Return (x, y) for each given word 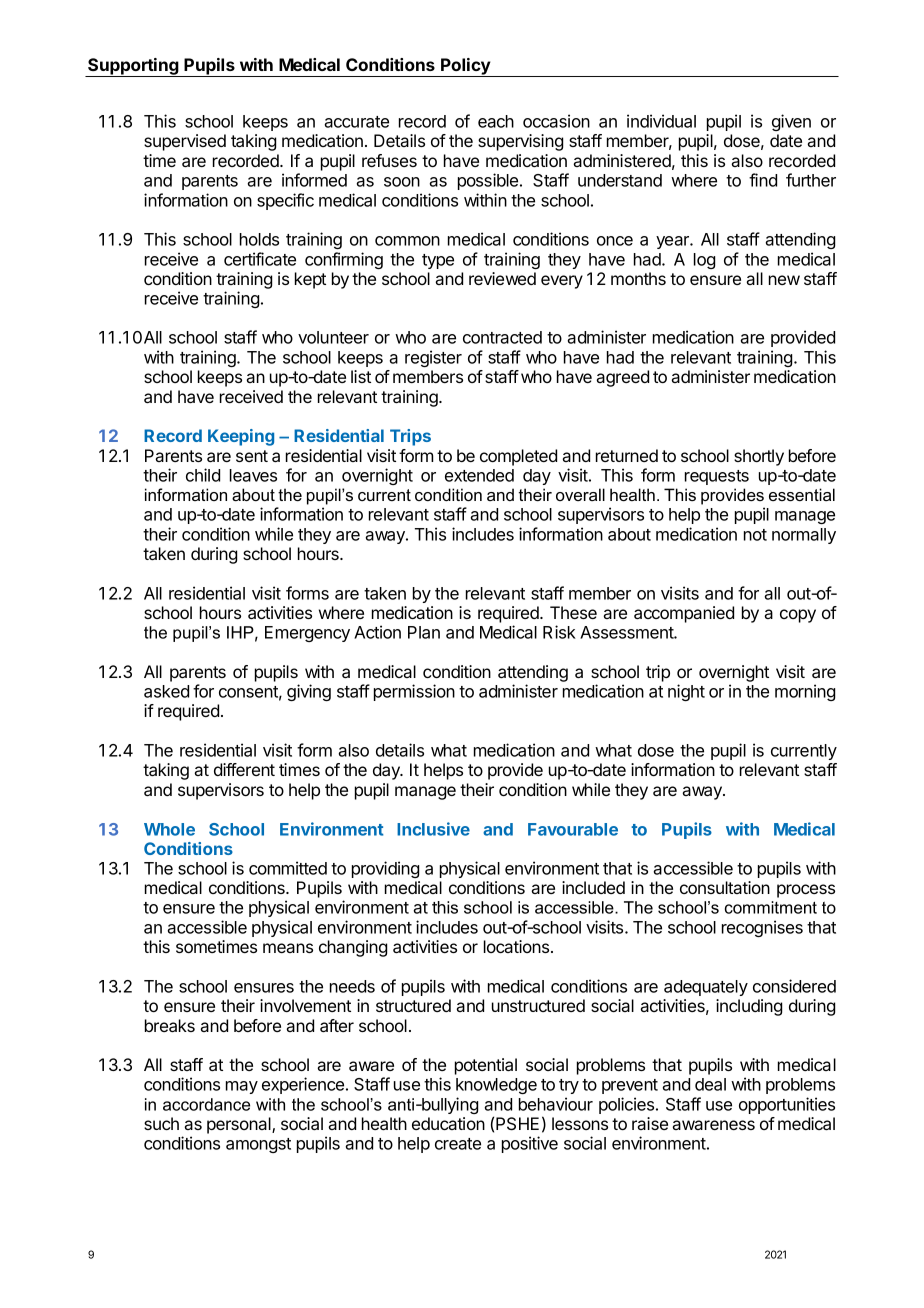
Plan (424, 632)
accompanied (684, 614)
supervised (185, 142)
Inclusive (433, 829)
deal (710, 1084)
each (496, 121)
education (448, 1123)
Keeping (241, 437)
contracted (502, 337)
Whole (169, 829)
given (791, 122)
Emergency (307, 634)
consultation (725, 887)
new (784, 280)
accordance (206, 1104)
